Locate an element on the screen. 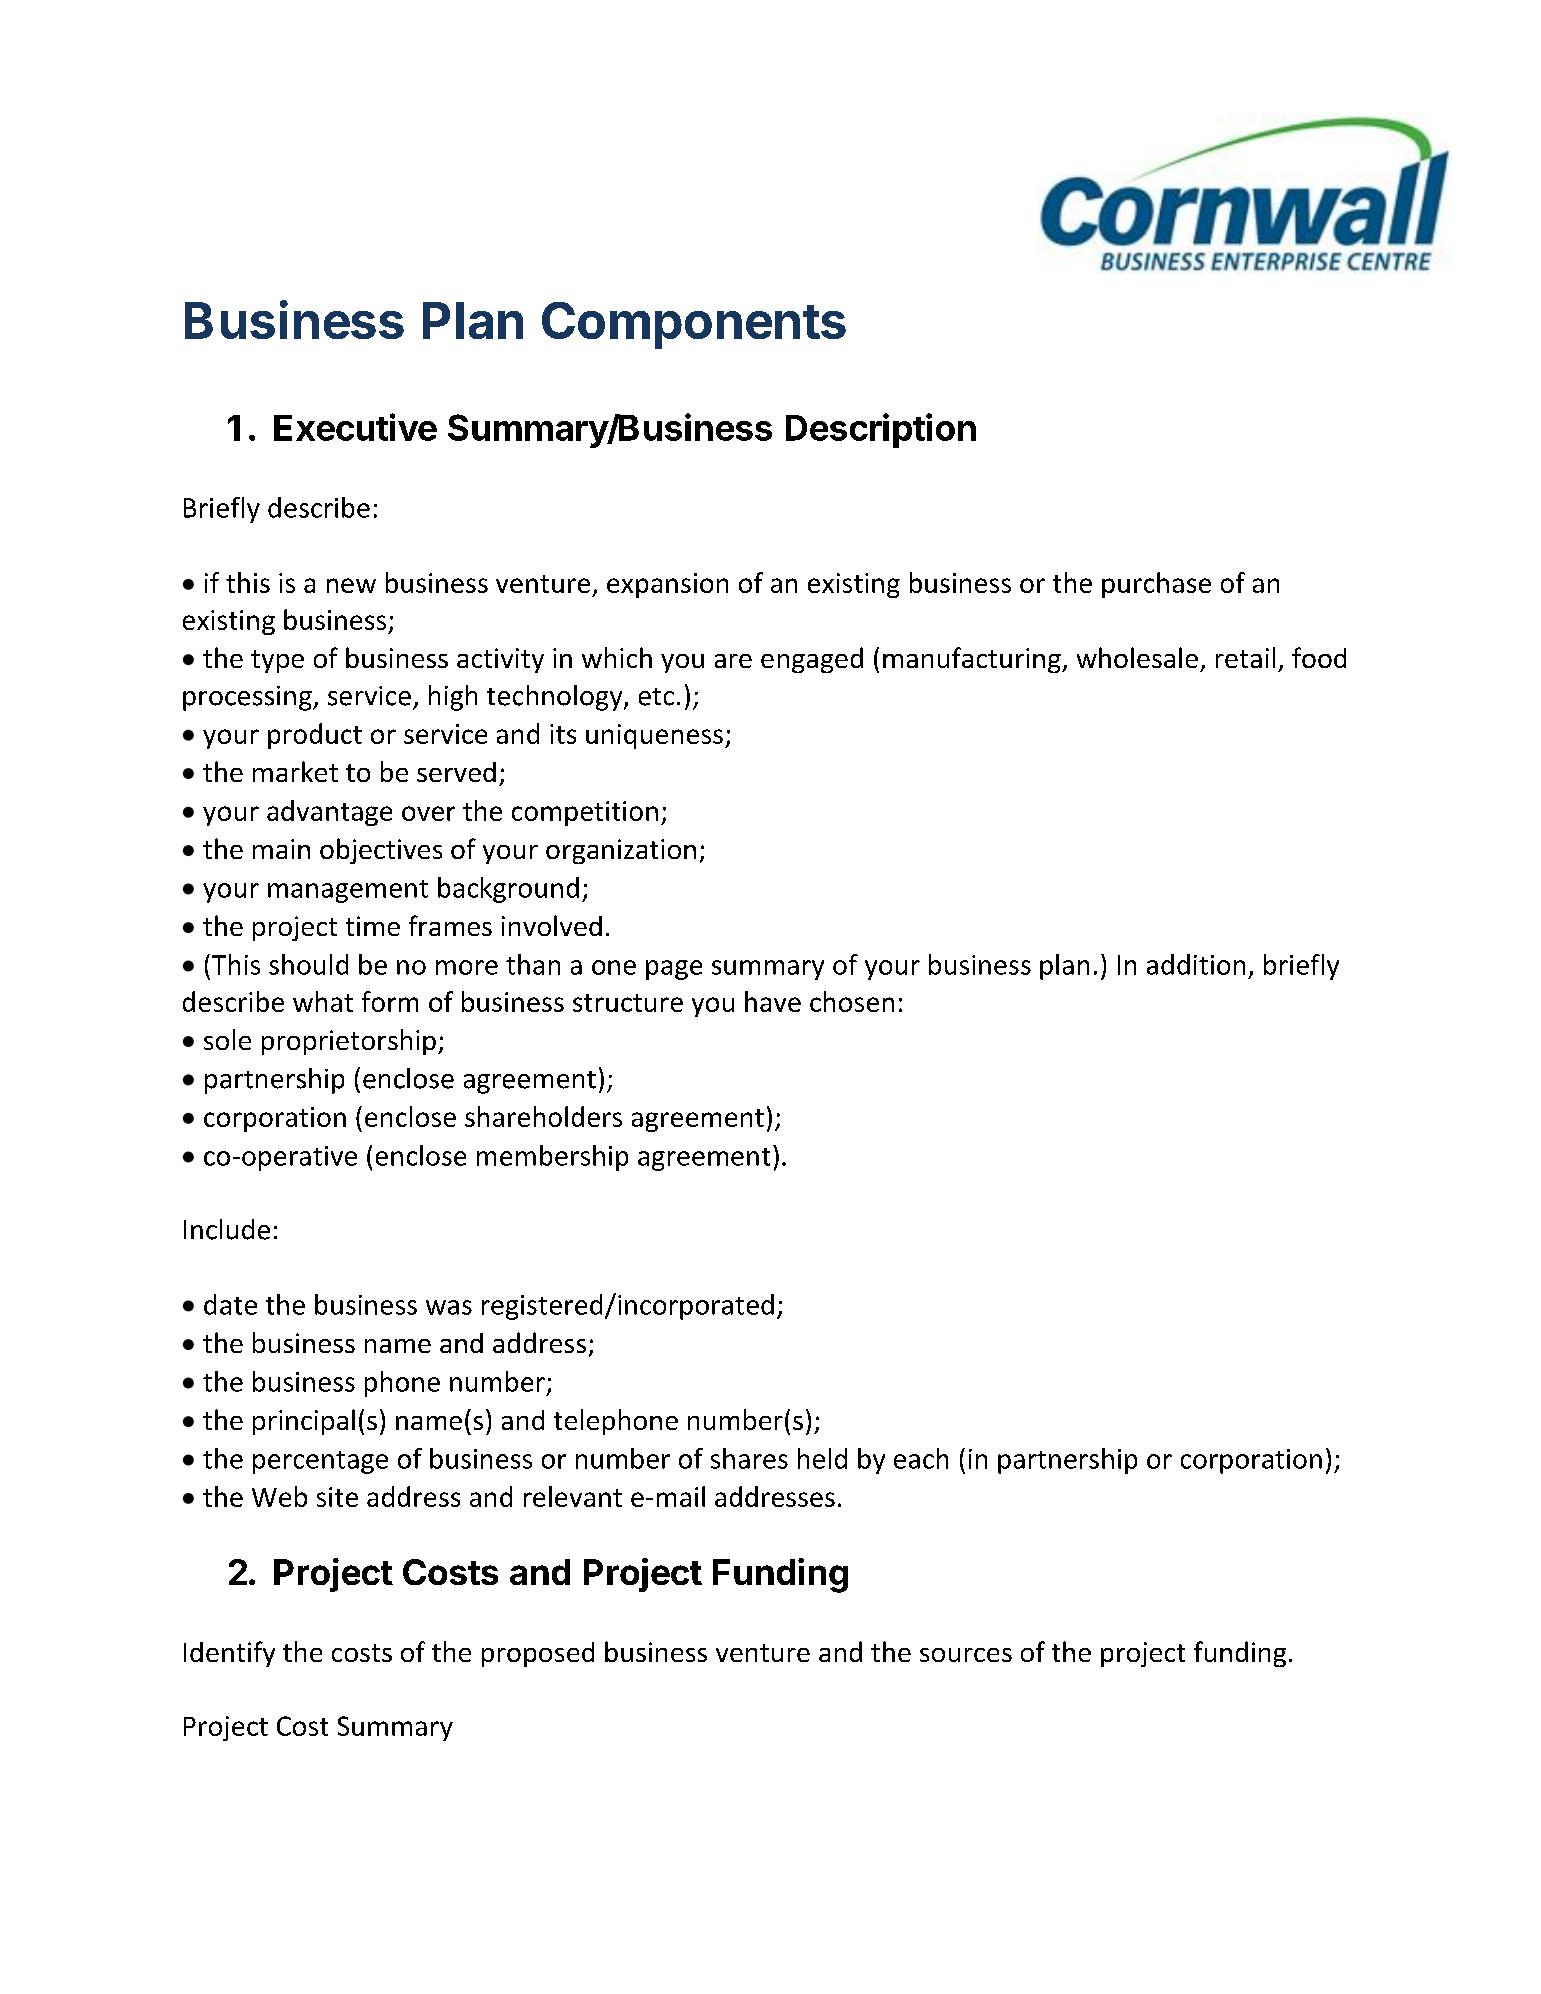  Components is located at coordinates (694, 325).
